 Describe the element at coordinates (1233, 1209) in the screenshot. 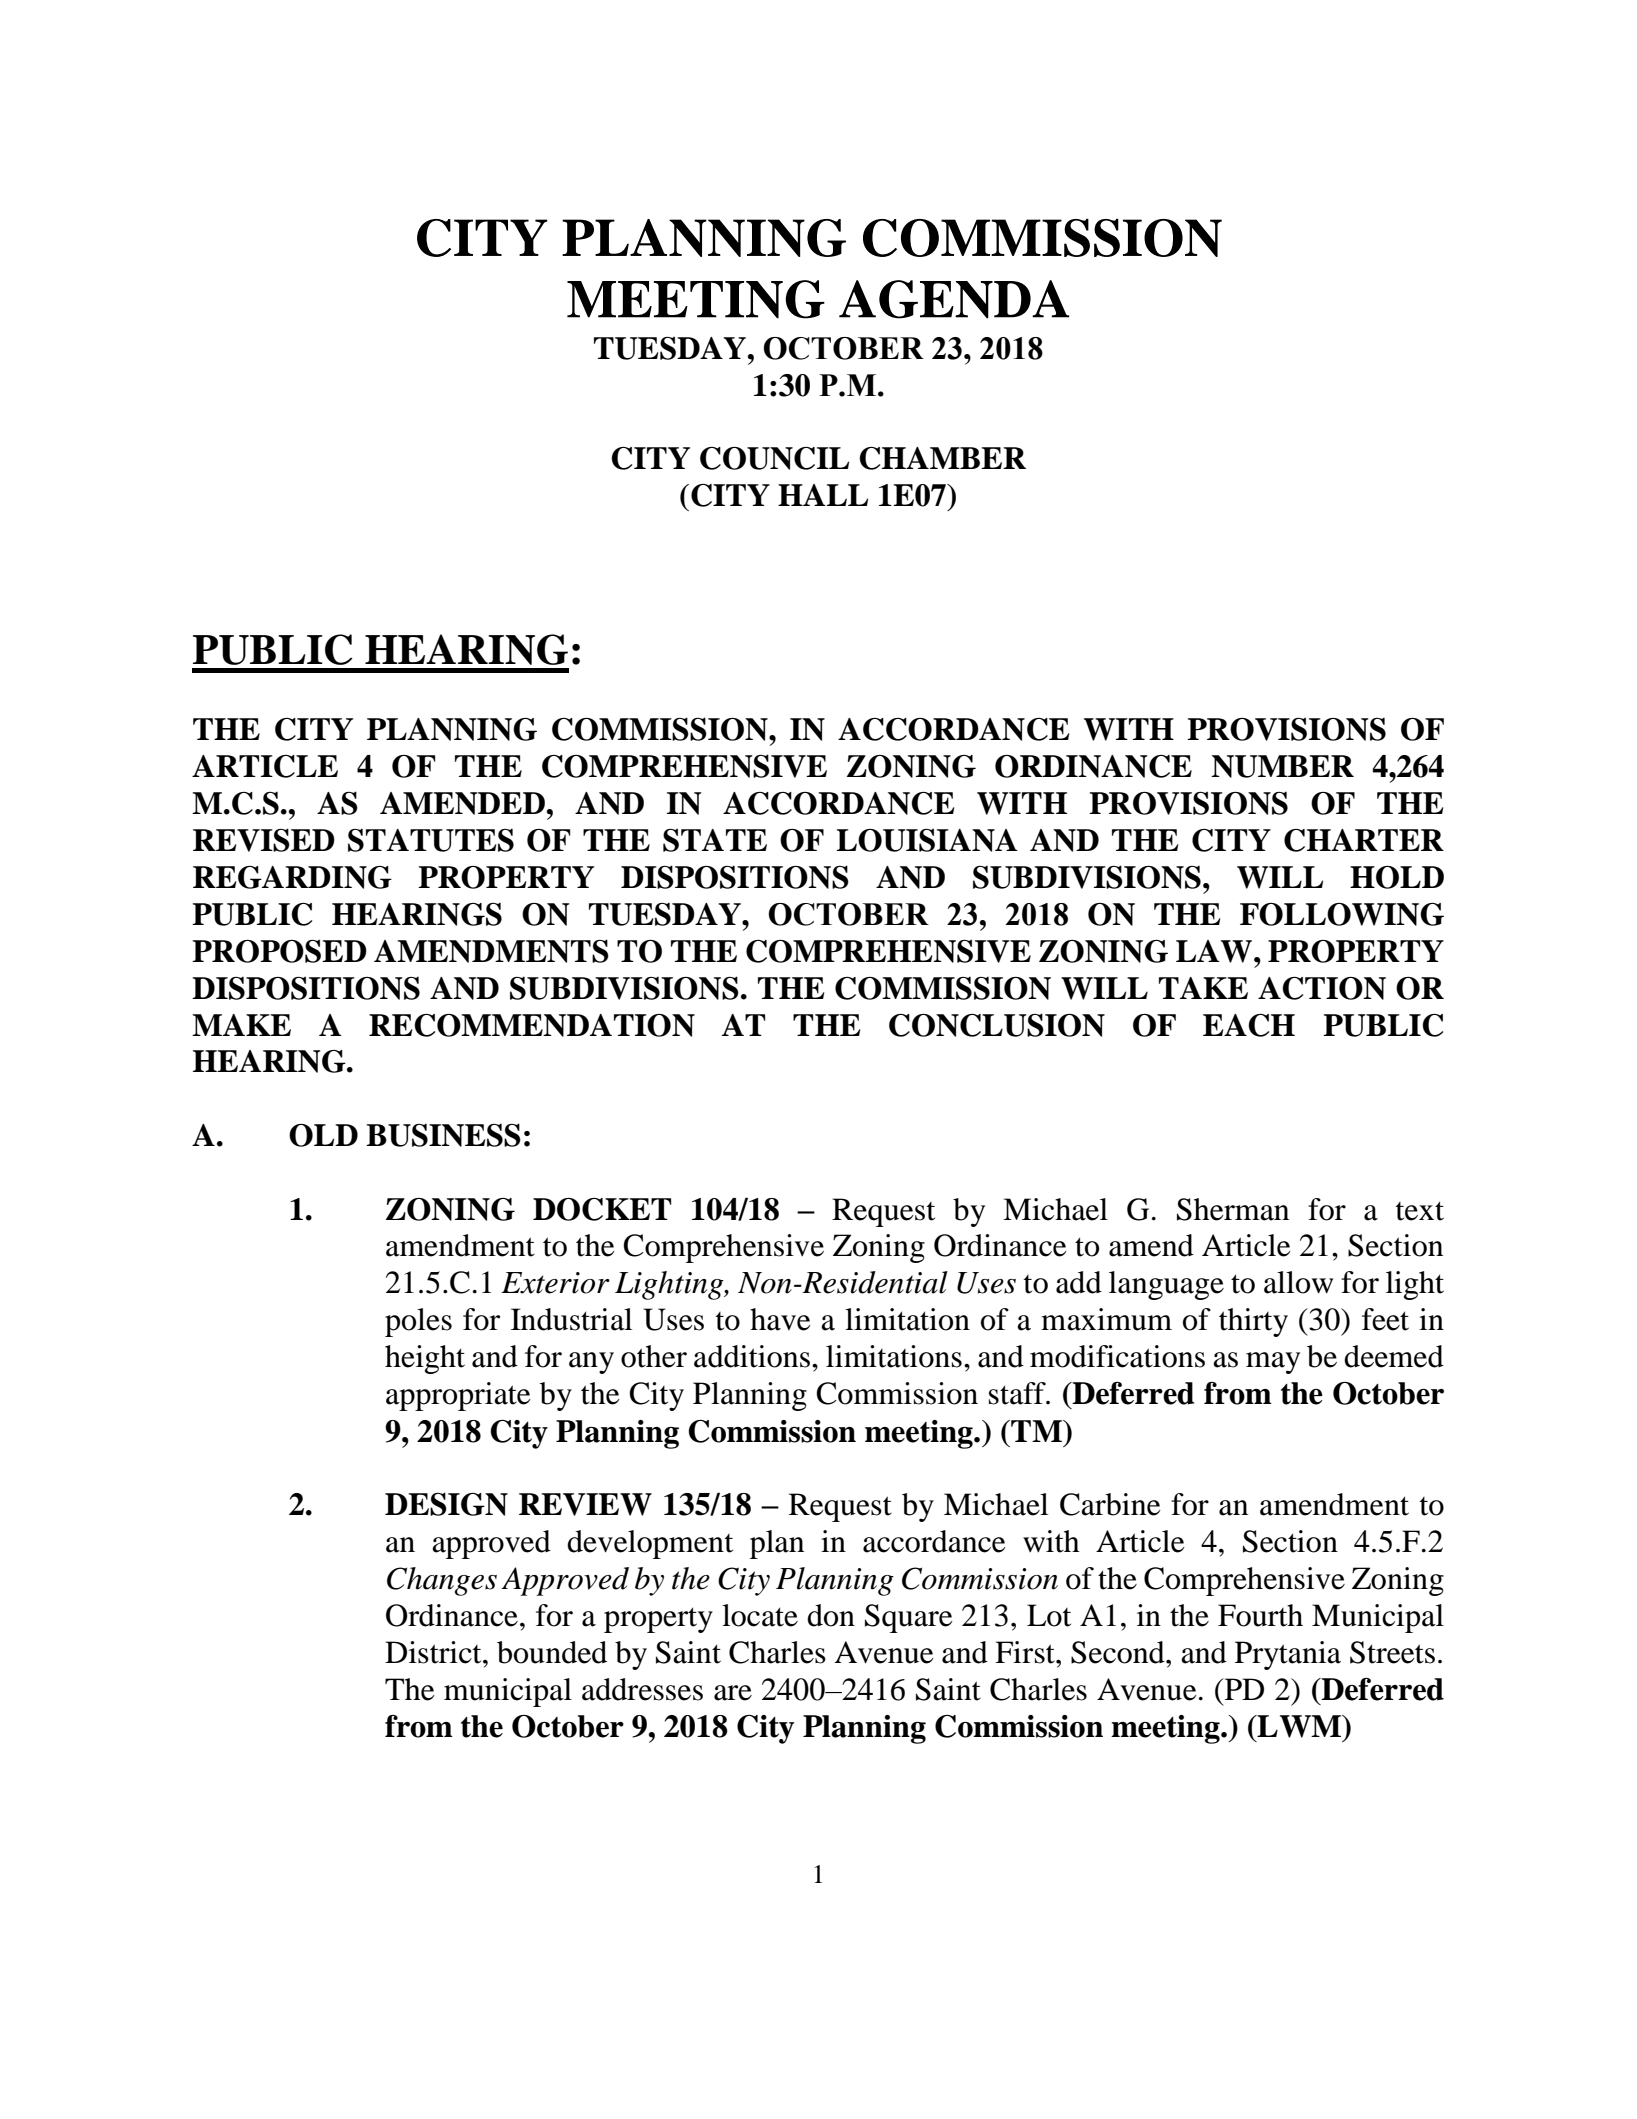

I see `Sherman` at that location.
